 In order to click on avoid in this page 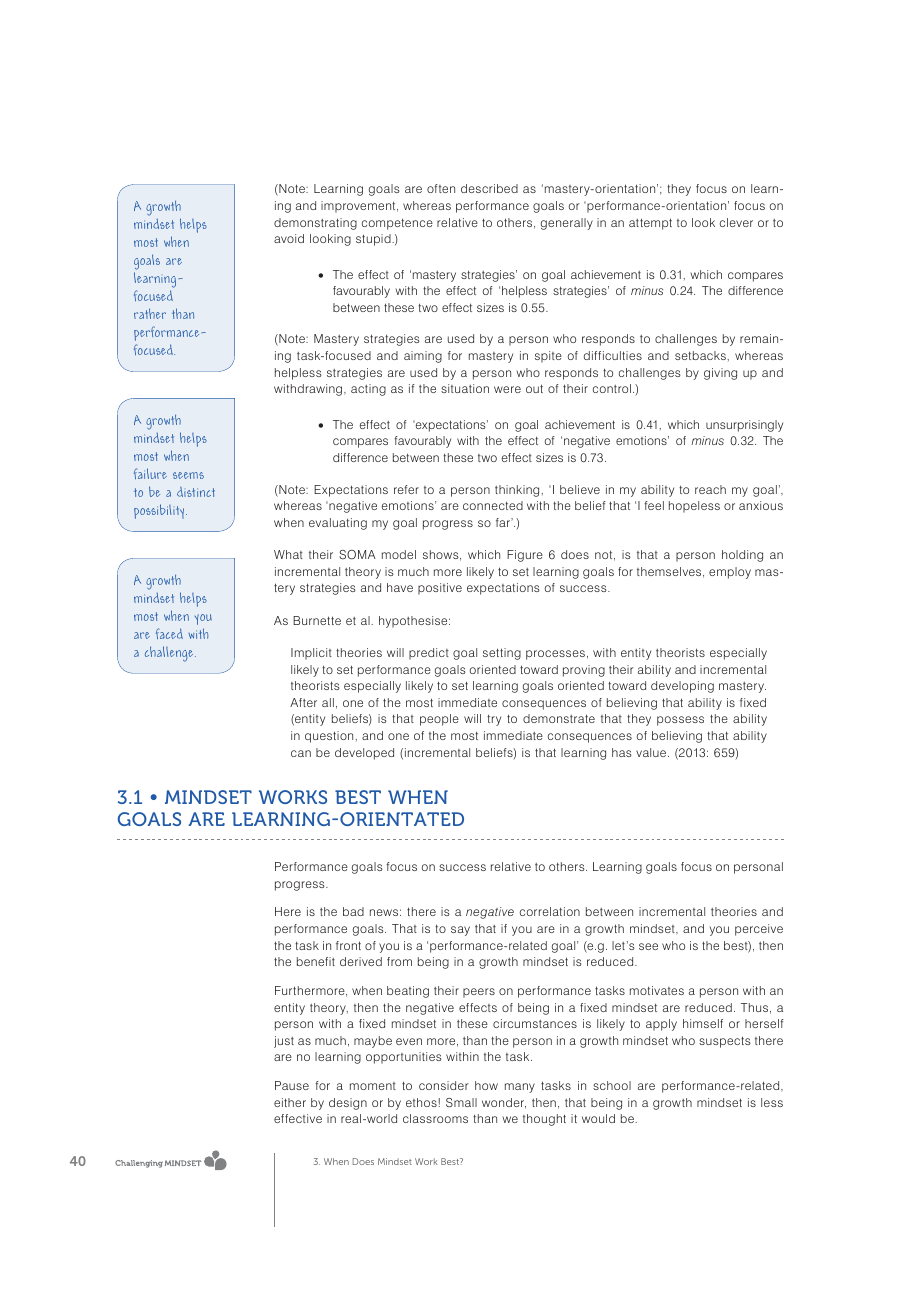, I will do `click(289, 238)`.
